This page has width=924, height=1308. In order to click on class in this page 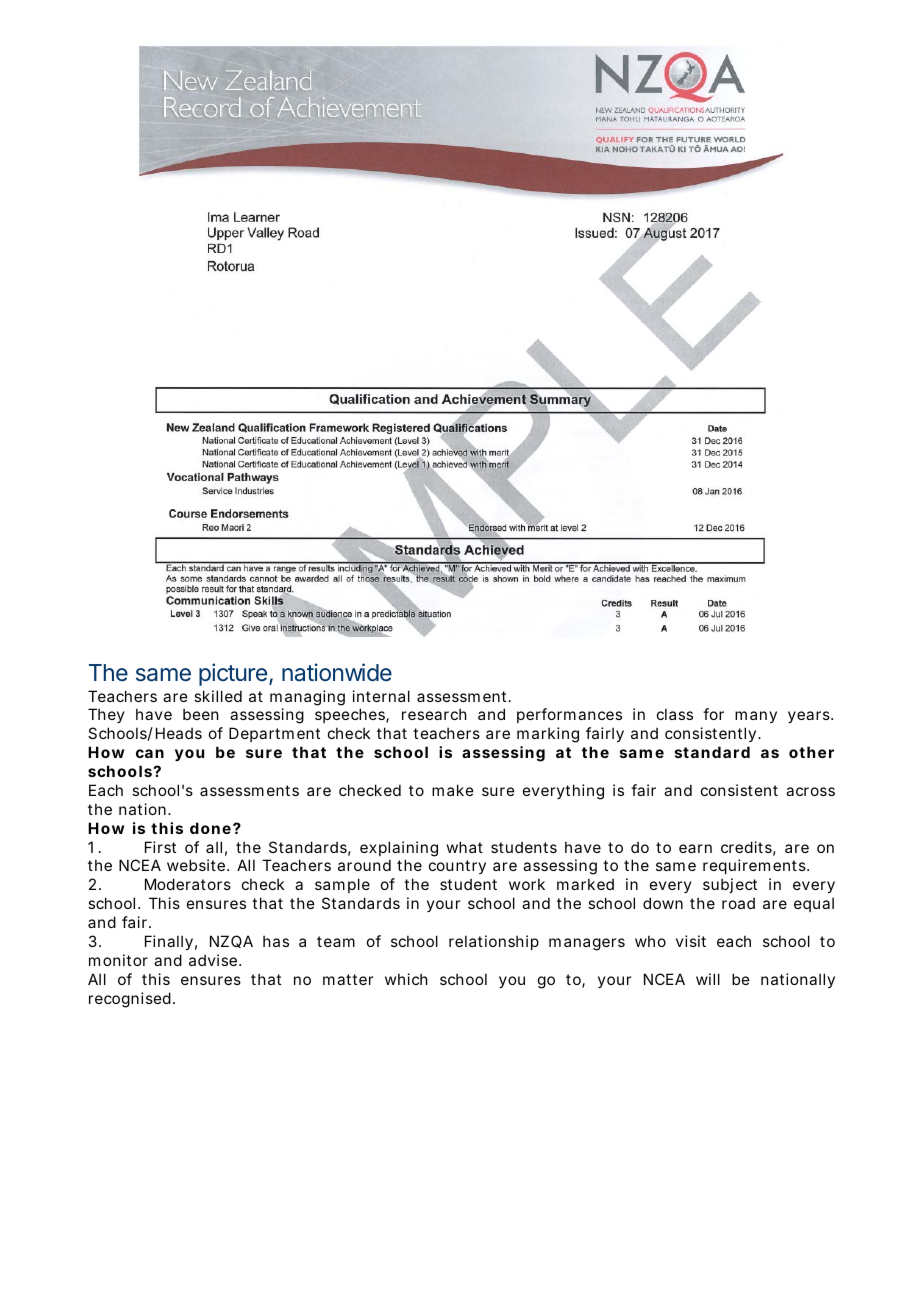, I will do `click(675, 714)`.
